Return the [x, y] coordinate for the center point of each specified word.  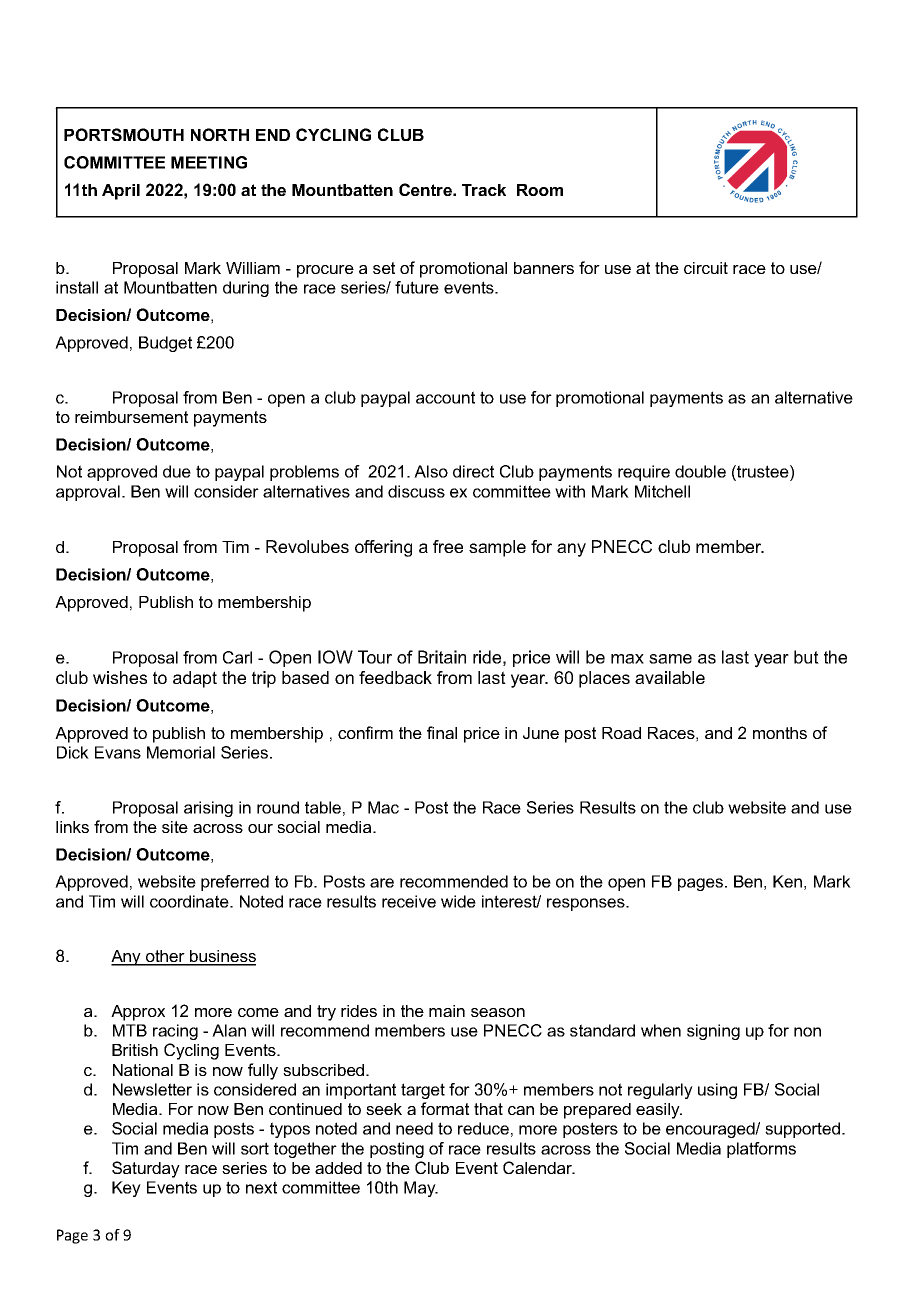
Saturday [146, 1169]
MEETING [209, 162]
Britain [442, 657]
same [670, 659]
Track [484, 190]
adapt [195, 679]
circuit [706, 268]
